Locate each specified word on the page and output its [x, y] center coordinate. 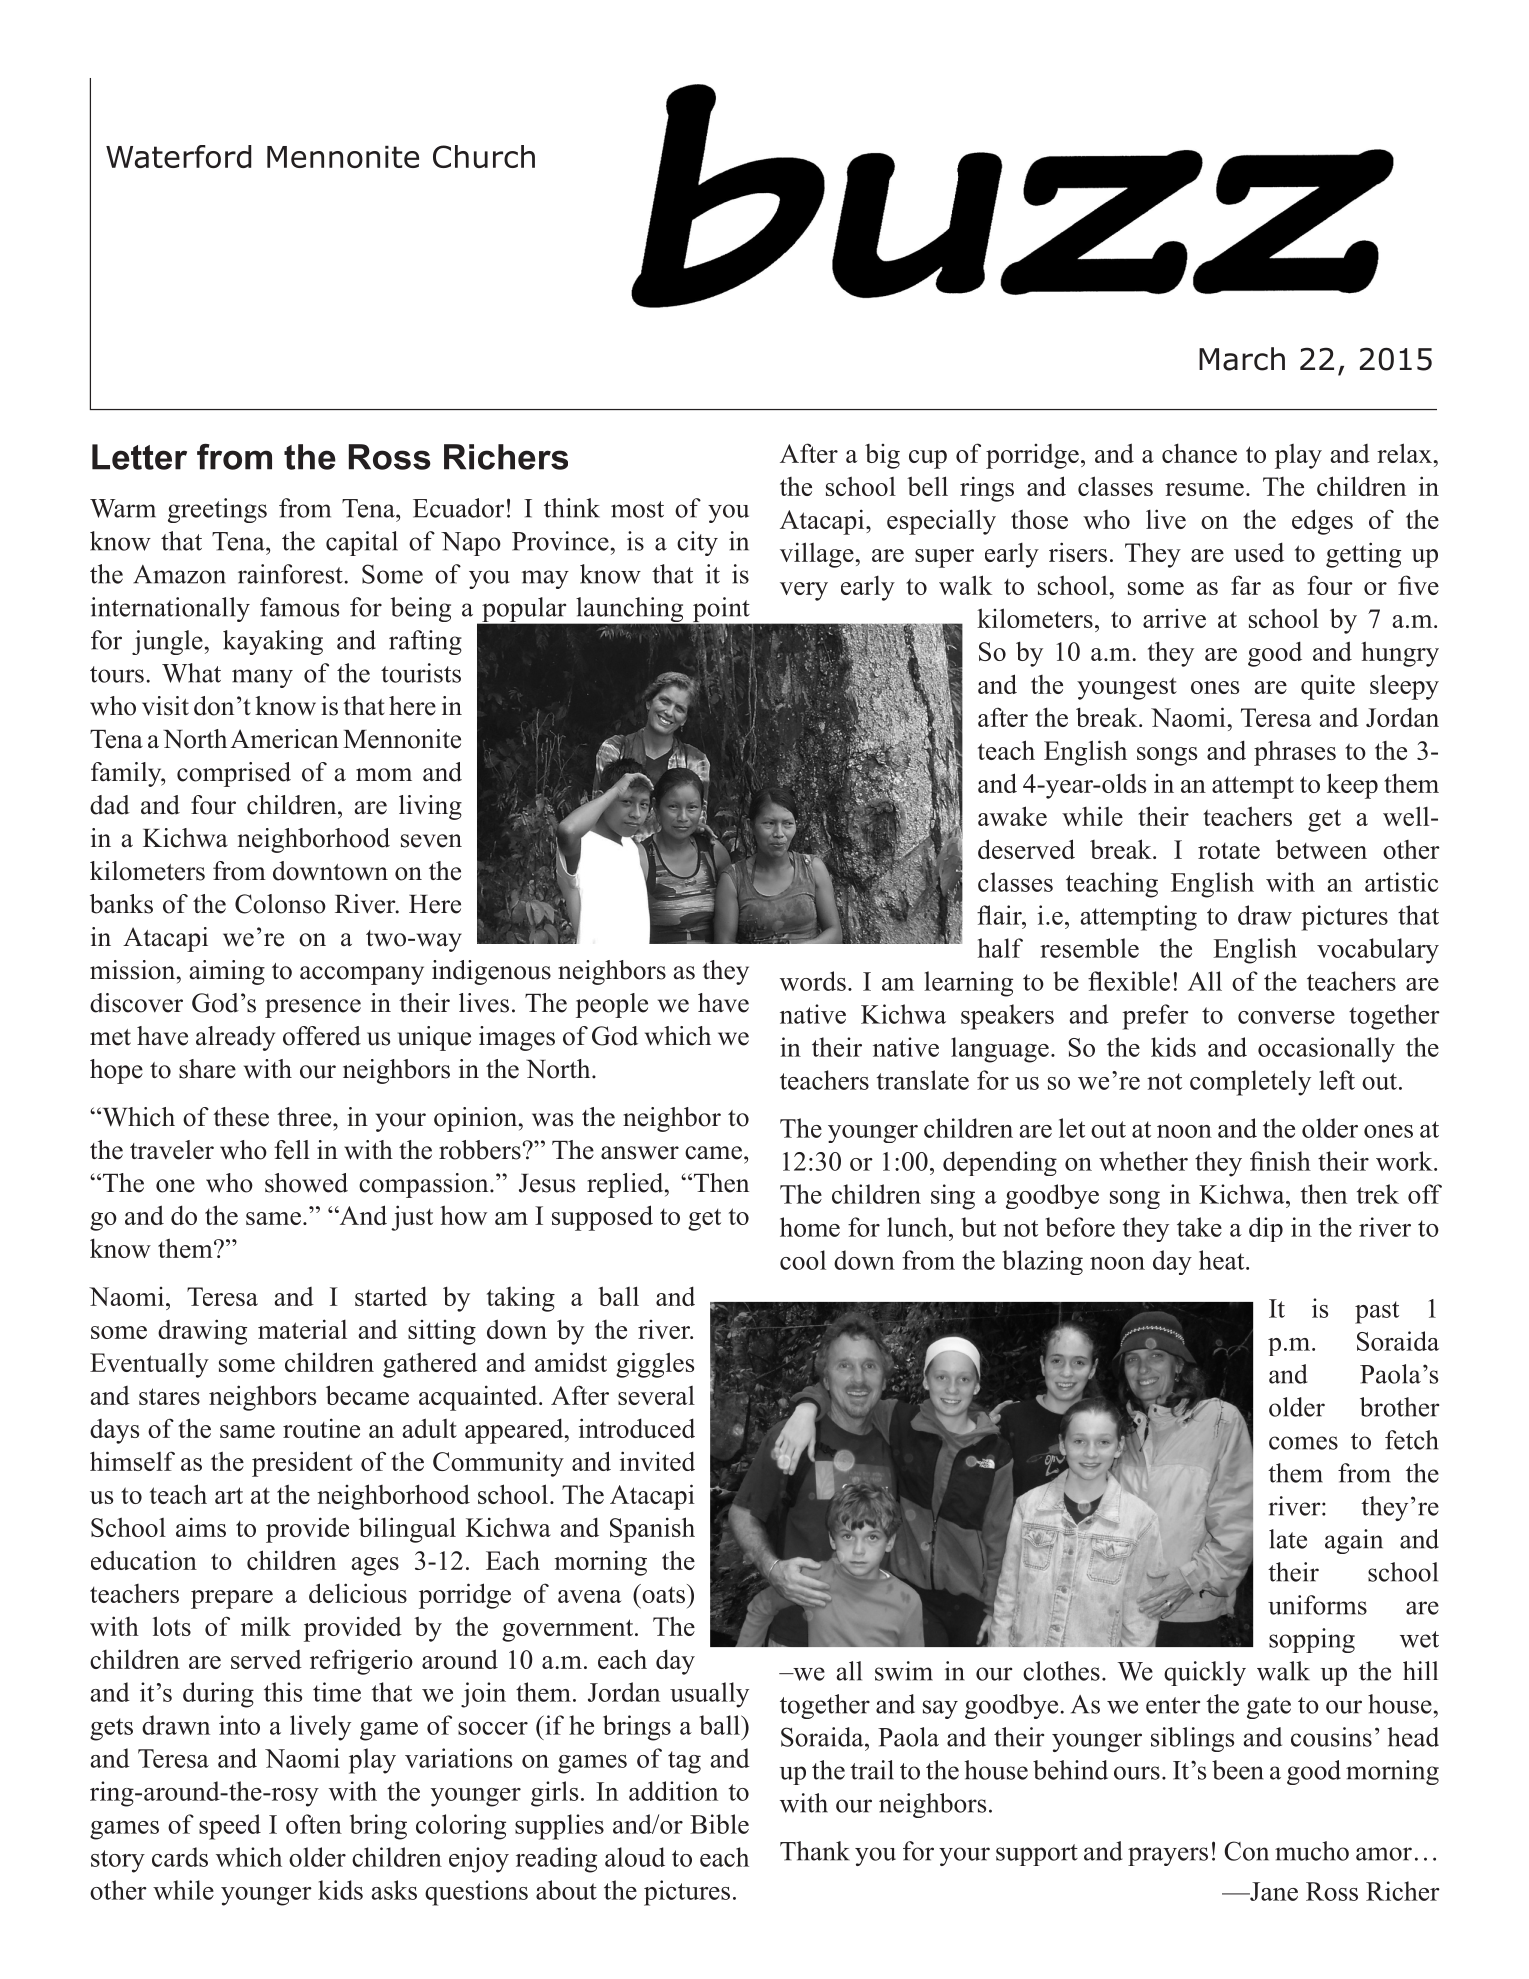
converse [1286, 1017]
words [813, 981]
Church [484, 156]
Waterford [179, 156]
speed [230, 1827]
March [1242, 359]
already [235, 1038]
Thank [815, 1851]
